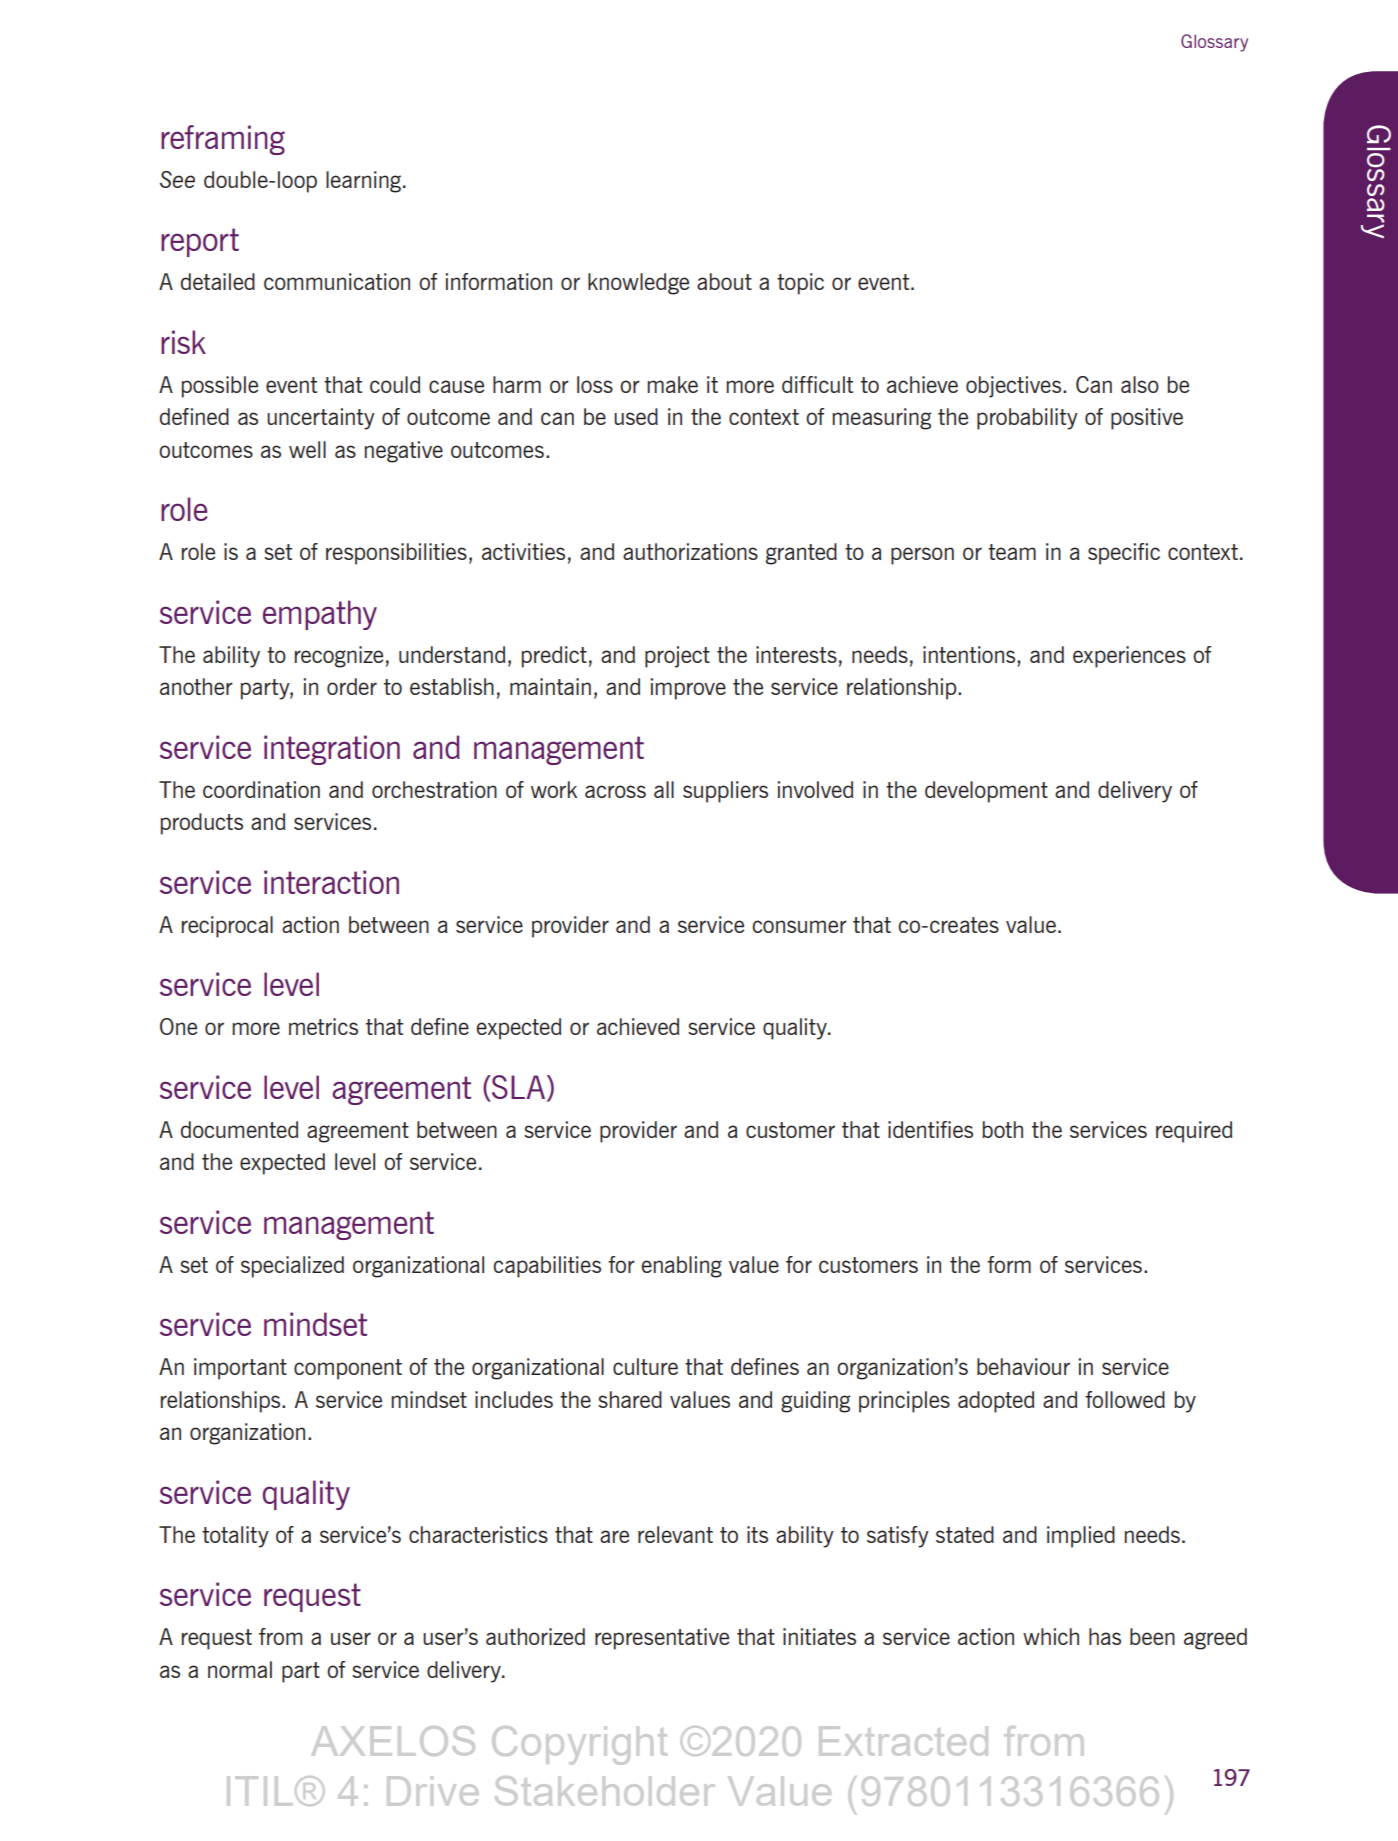 This screenshot has height=1841, width=1398. What do you see at coordinates (240, 1669) in the screenshot?
I see `normal` at bounding box center [240, 1669].
